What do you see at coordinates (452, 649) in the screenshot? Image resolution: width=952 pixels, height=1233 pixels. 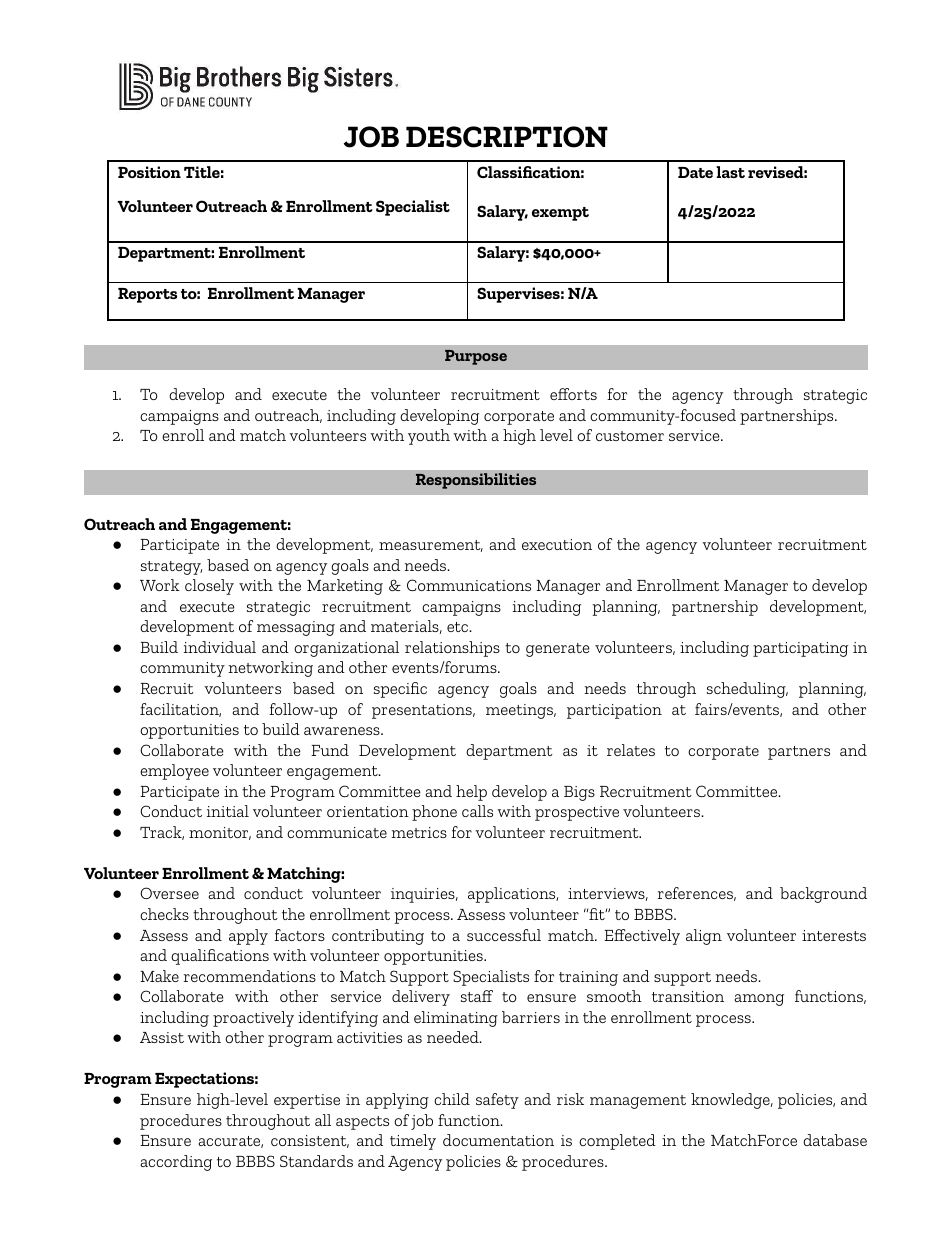 I see `relationships` at bounding box center [452, 649].
